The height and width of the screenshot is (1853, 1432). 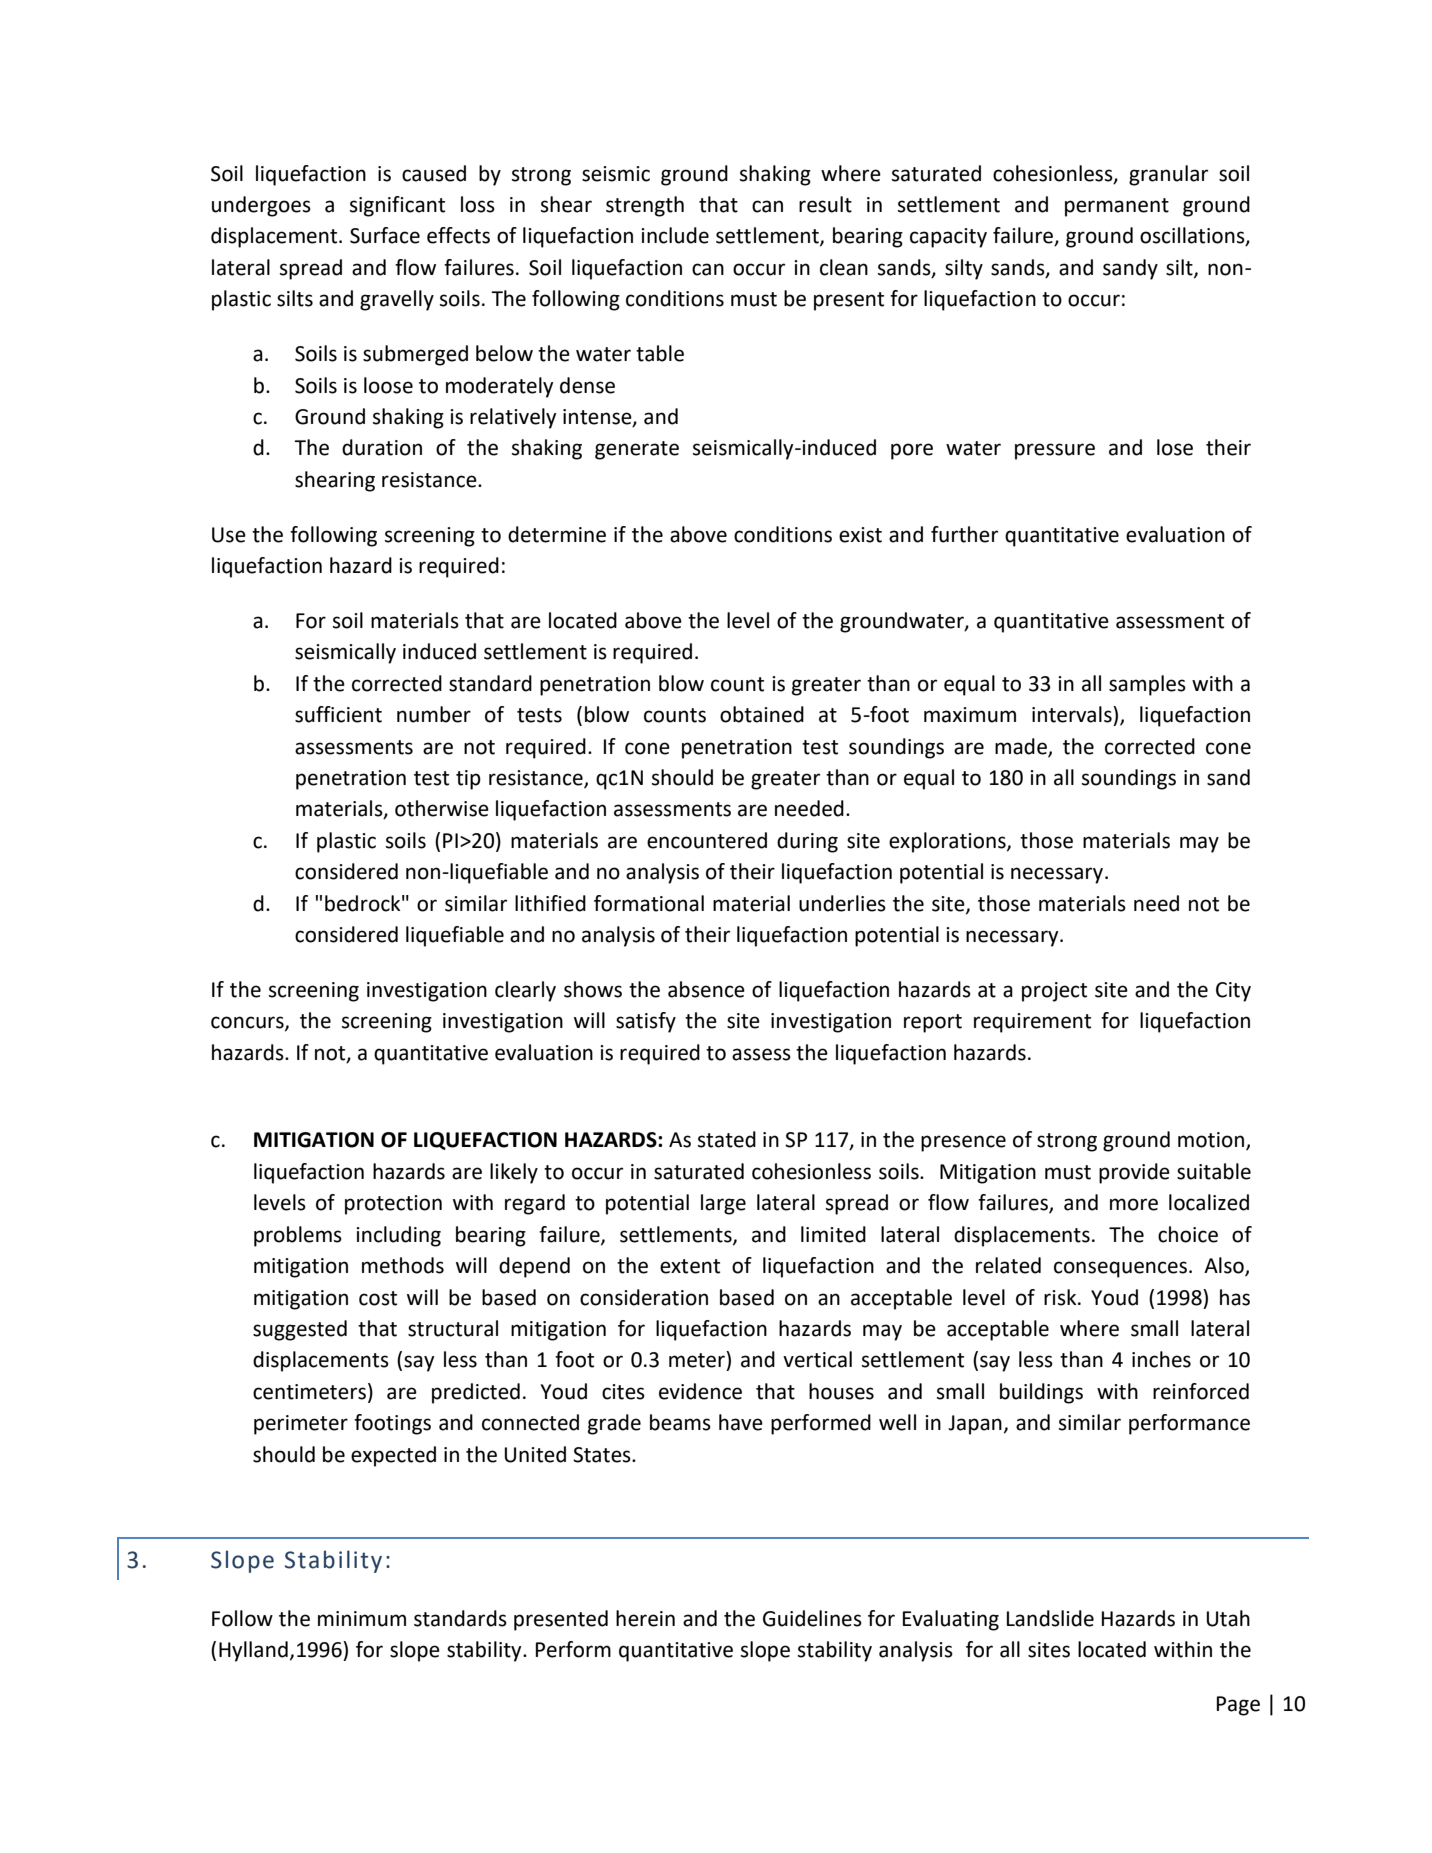 What do you see at coordinates (1117, 207) in the screenshot?
I see `permanent` at bounding box center [1117, 207].
